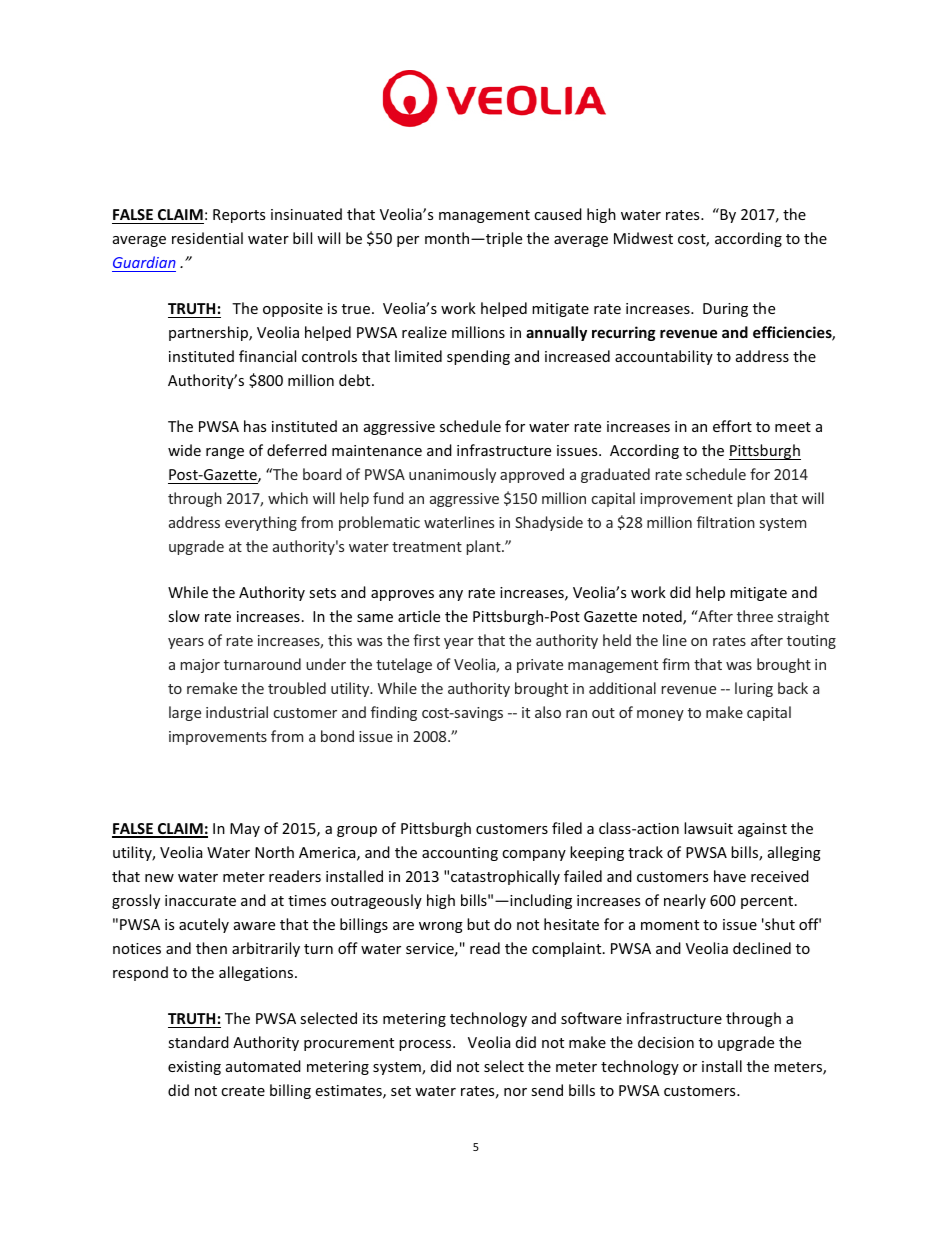 The image size is (952, 1233). I want to click on caused, so click(558, 214).
